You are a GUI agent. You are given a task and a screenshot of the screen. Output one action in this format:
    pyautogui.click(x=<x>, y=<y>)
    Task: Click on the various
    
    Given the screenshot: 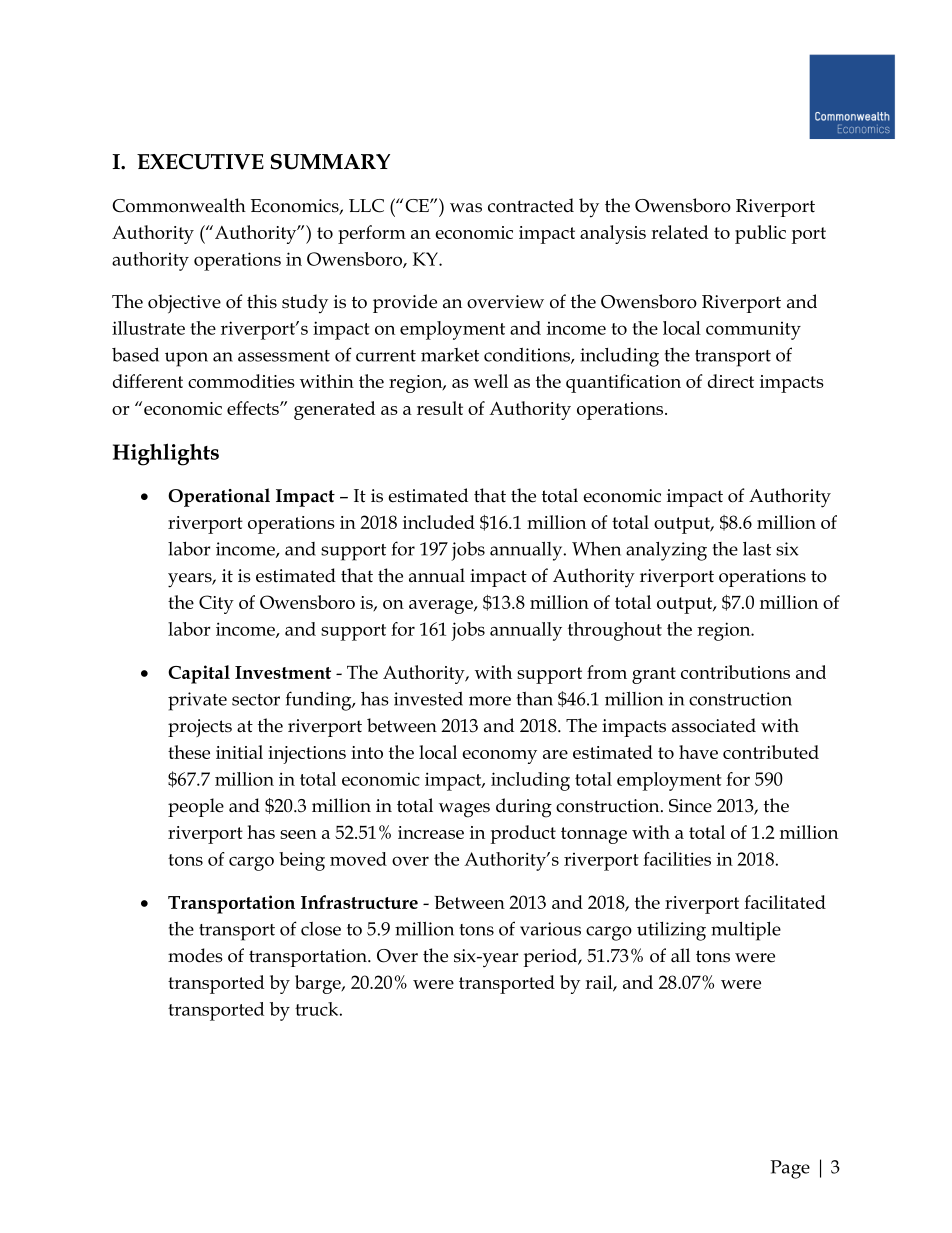 What is the action you would take?
    pyautogui.click(x=550, y=929)
